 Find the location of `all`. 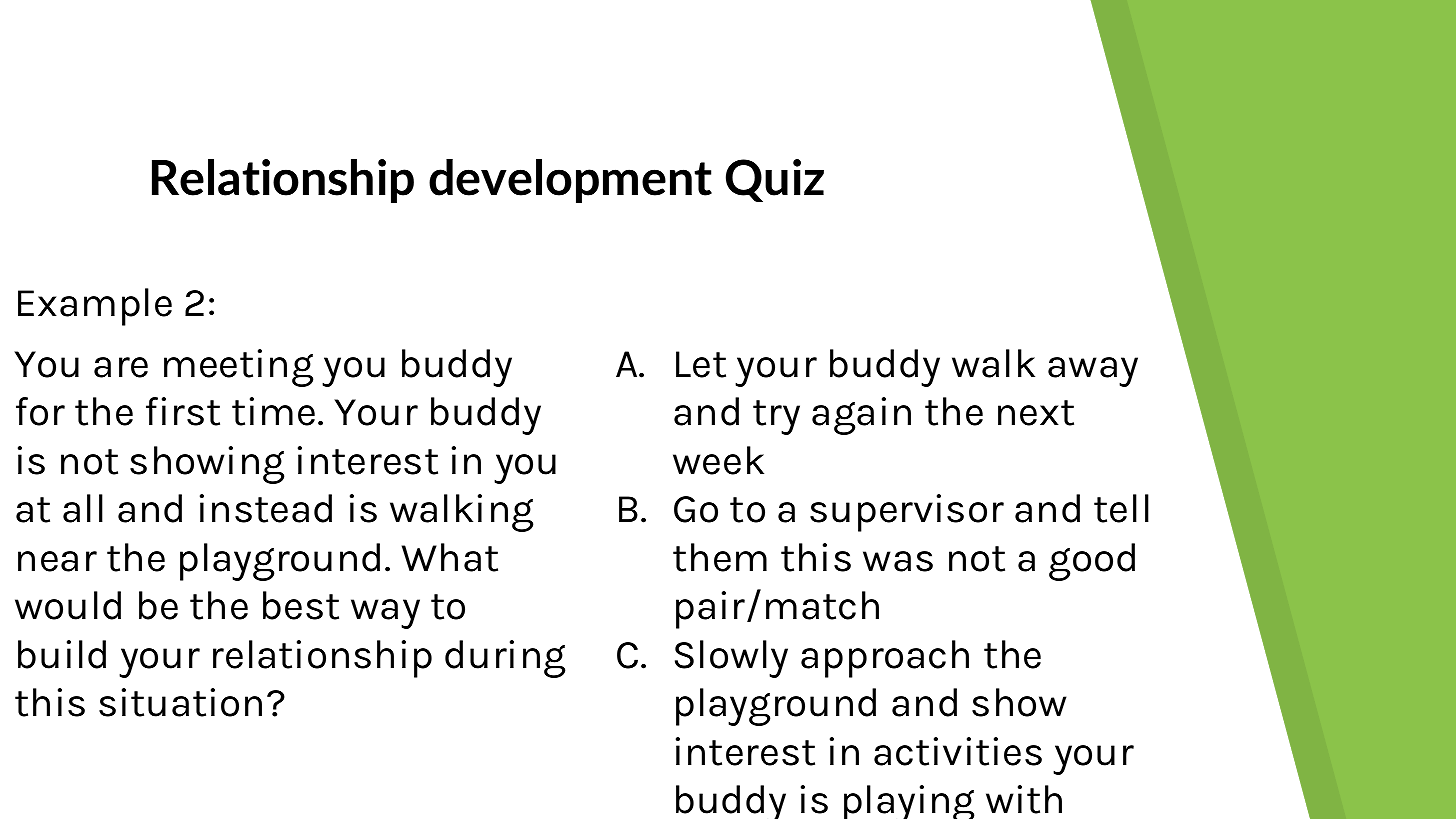

all is located at coordinates (83, 508).
